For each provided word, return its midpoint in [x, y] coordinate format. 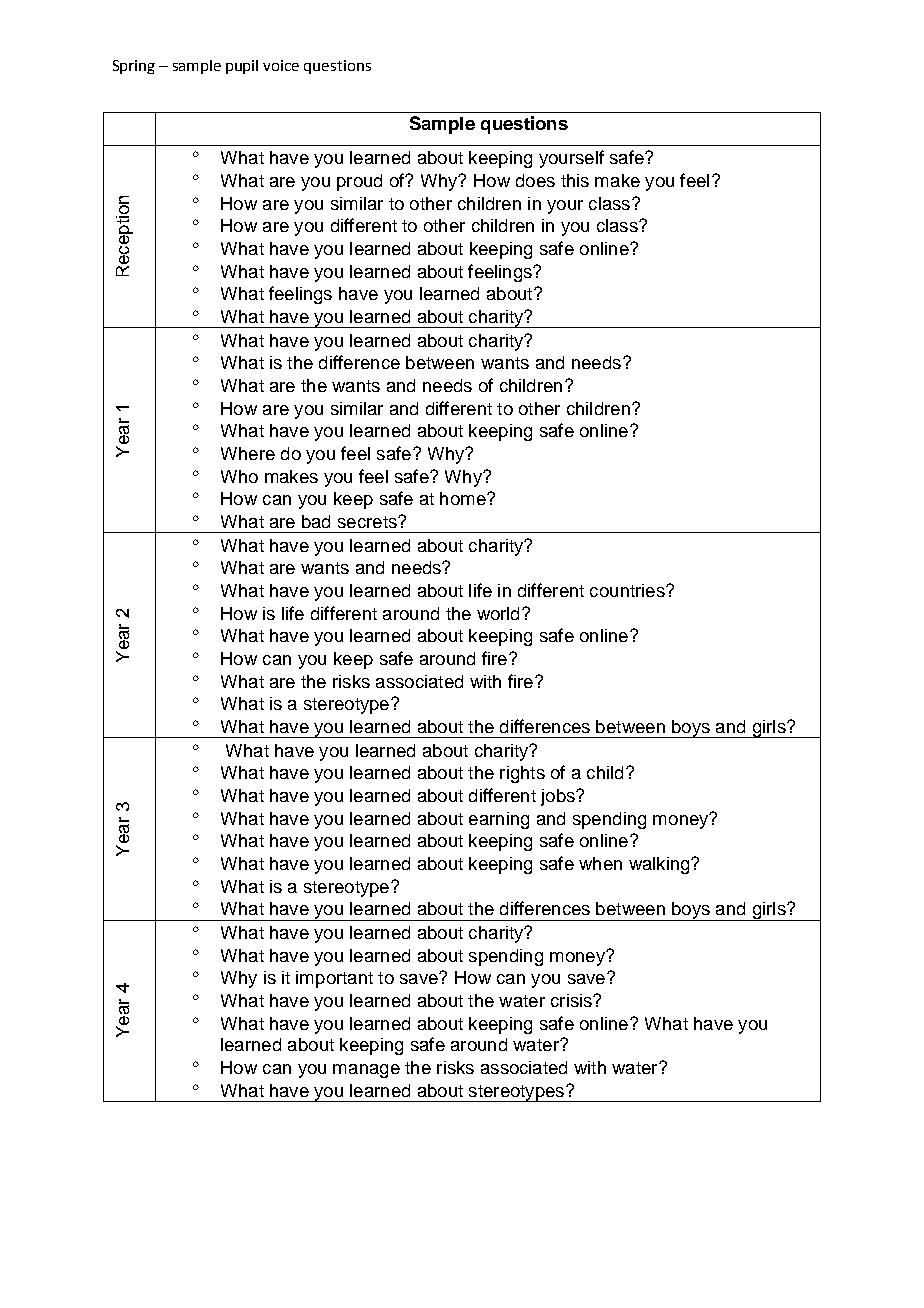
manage [366, 1071]
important [334, 979]
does [535, 180]
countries [628, 590]
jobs [559, 797]
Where [248, 453]
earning [499, 820]
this [575, 180]
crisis [572, 1000]
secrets [368, 522]
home [464, 498]
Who [239, 476]
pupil [242, 67]
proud [359, 182]
